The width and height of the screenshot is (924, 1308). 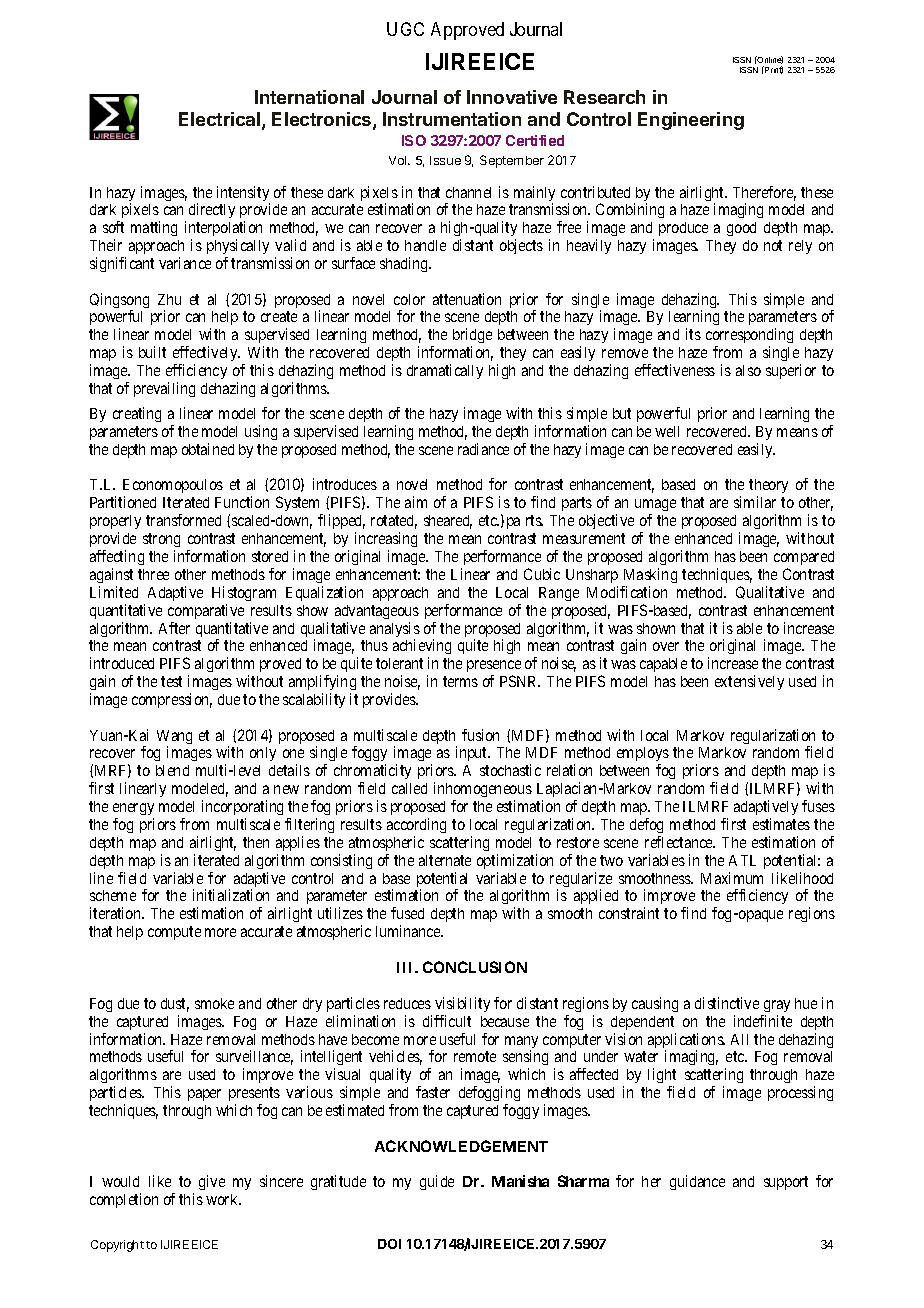 I want to click on work, so click(x=223, y=1199).
